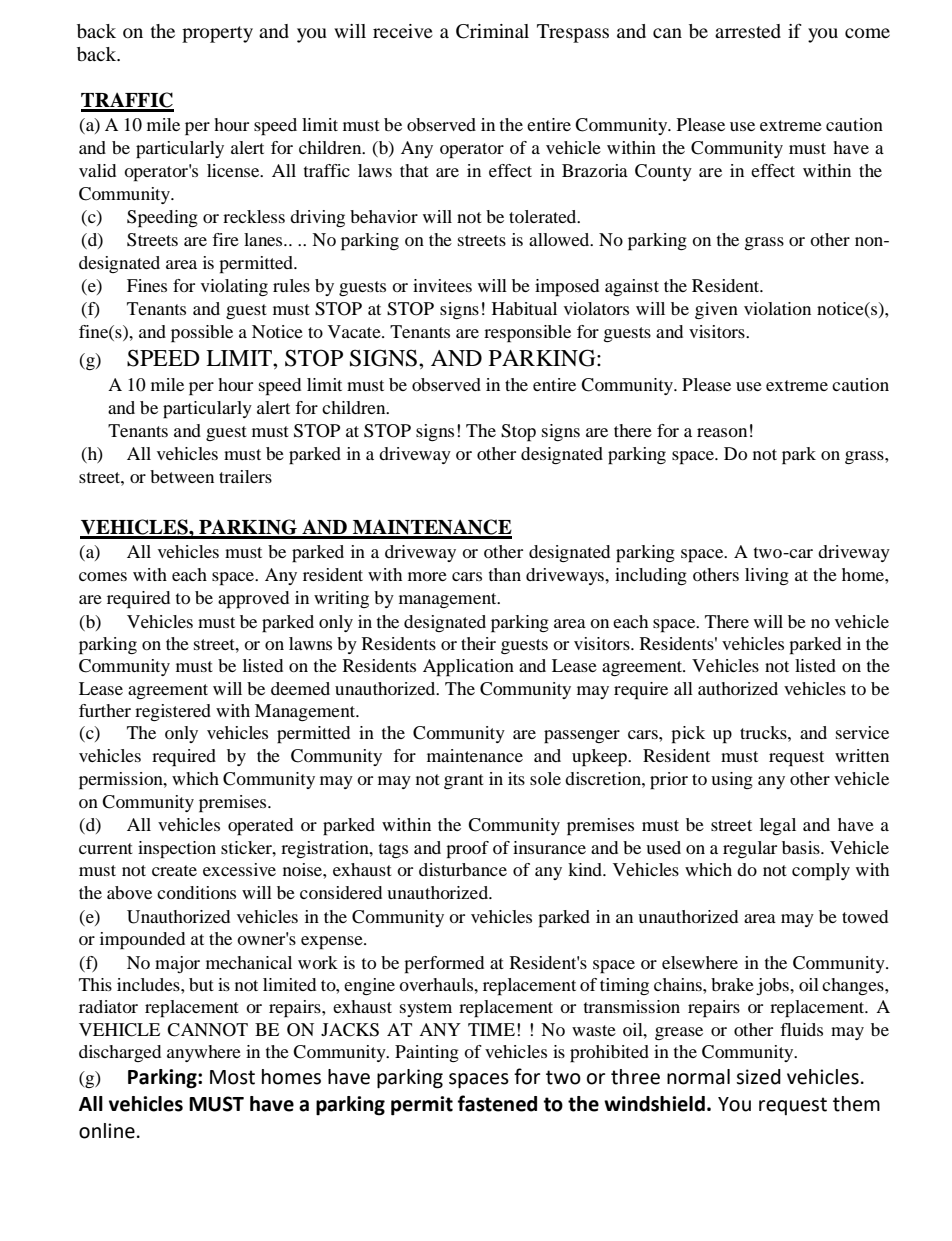 This image has width=952, height=1241. I want to click on Most, so click(232, 1077).
